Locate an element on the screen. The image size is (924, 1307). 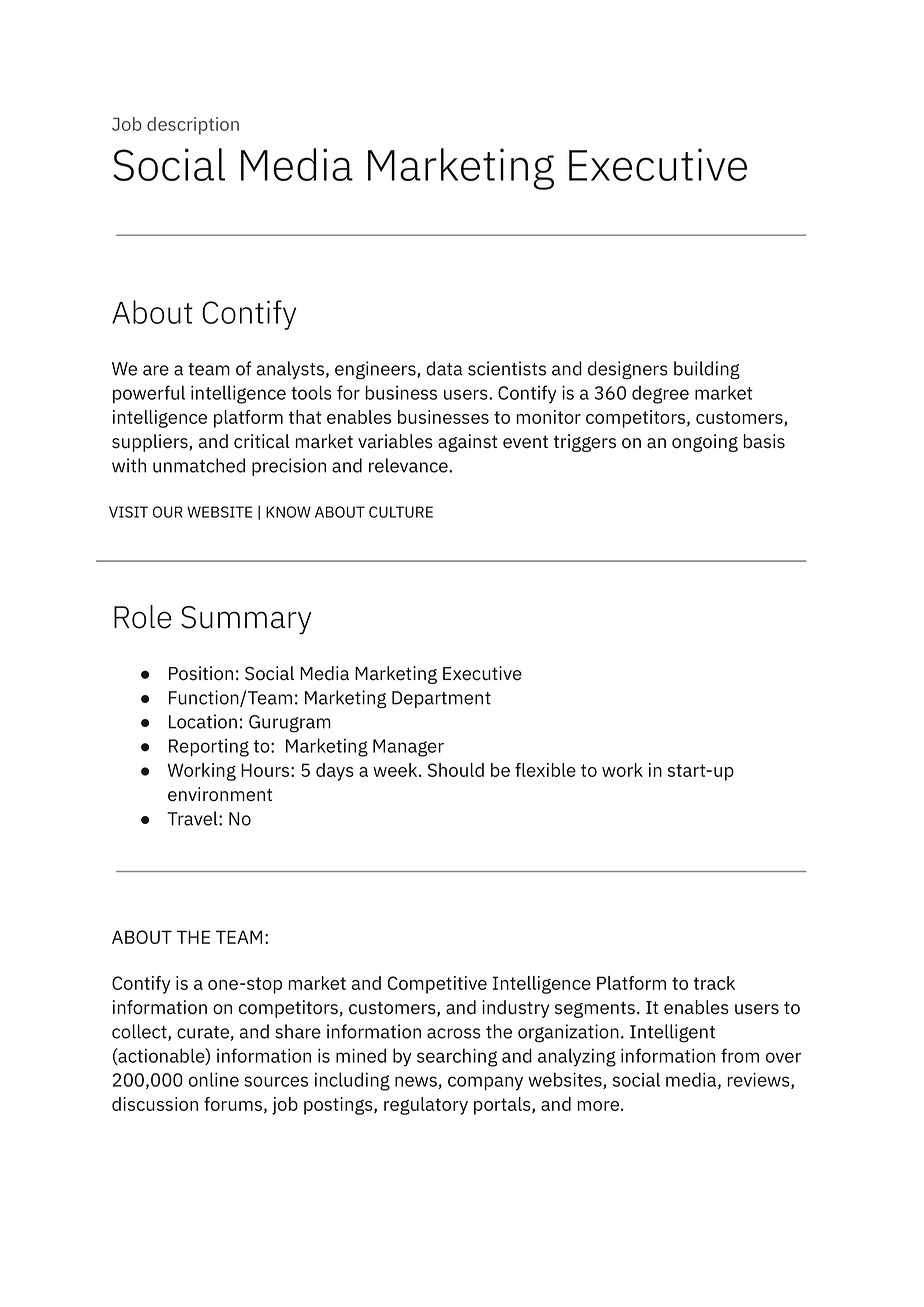
building is located at coordinates (707, 370).
